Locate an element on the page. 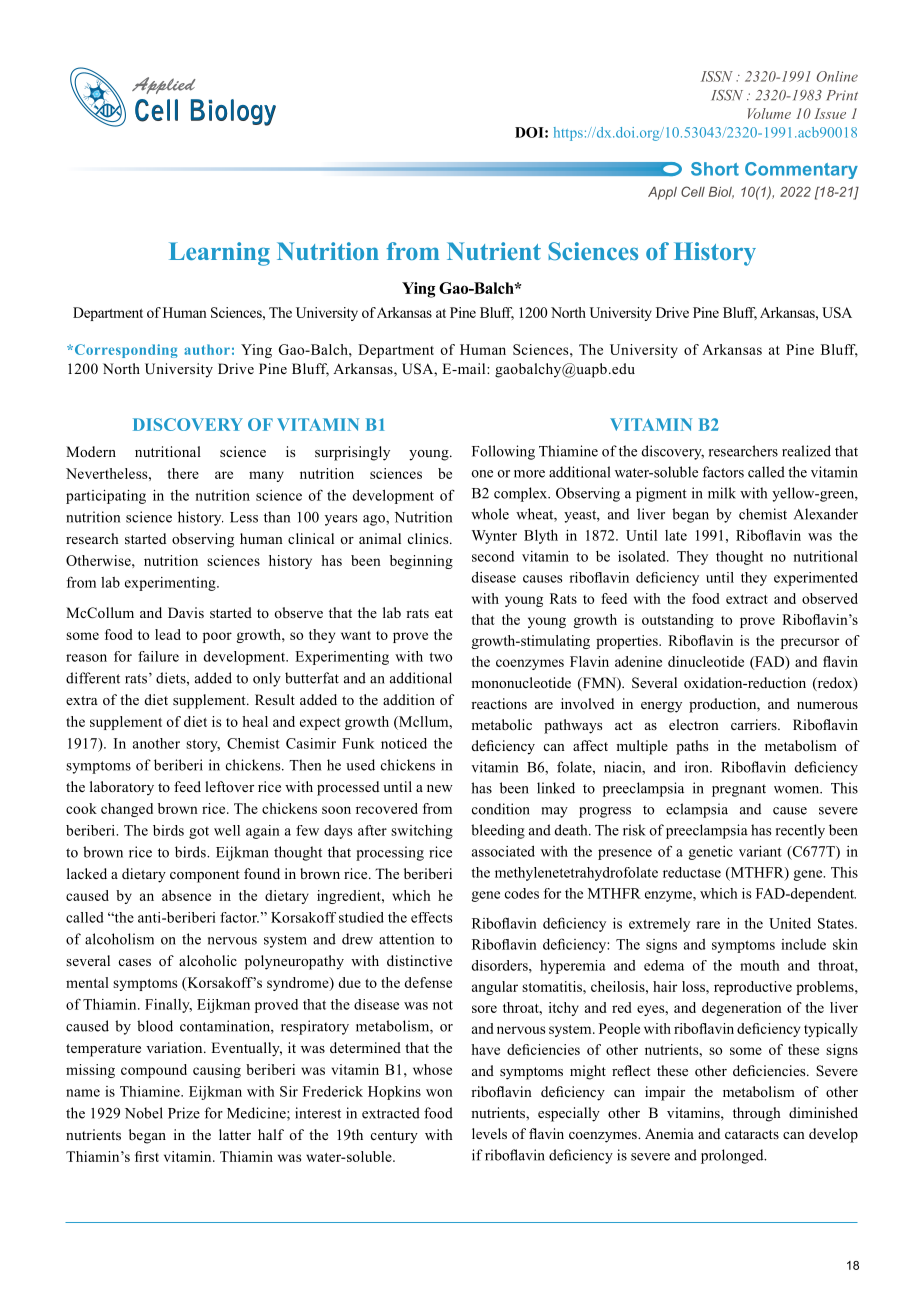 Image resolution: width=924 pixels, height=1308 pixels. Volume is located at coordinates (769, 113).
